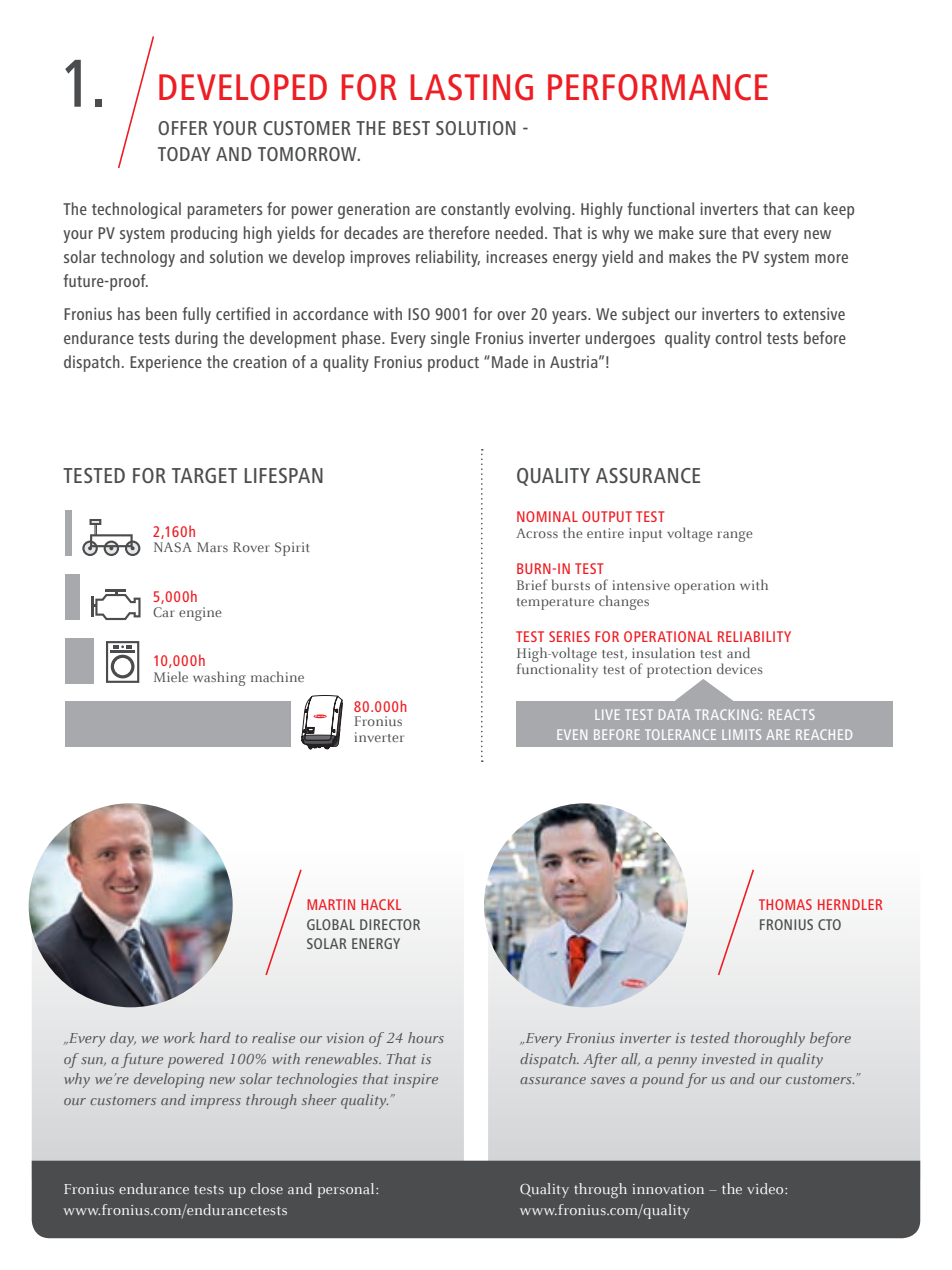  Describe the element at coordinates (572, 734) in the screenshot. I see `EVEN` at that location.
